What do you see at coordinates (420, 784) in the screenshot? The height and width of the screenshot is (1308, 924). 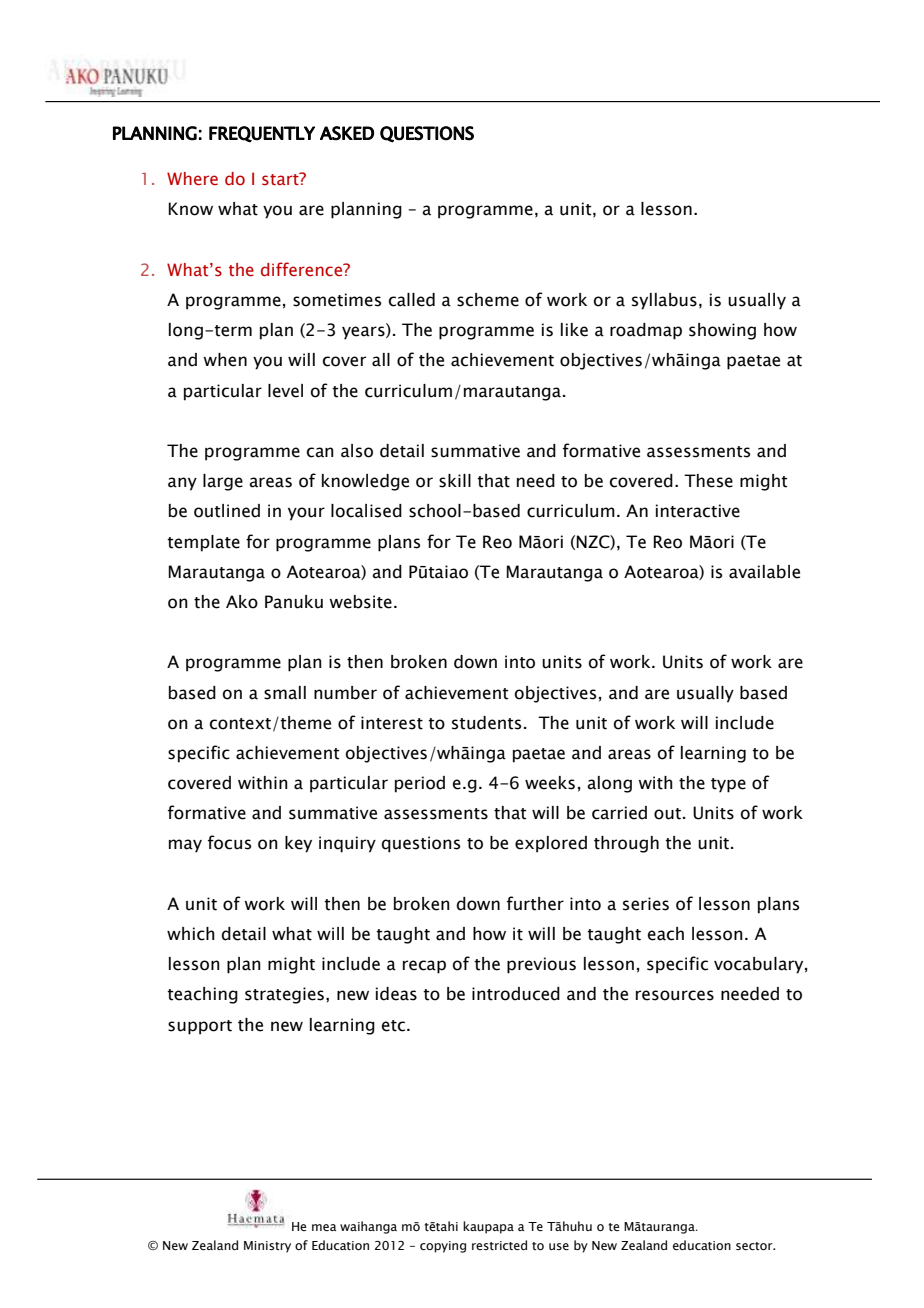 I see `period` at bounding box center [420, 784].
